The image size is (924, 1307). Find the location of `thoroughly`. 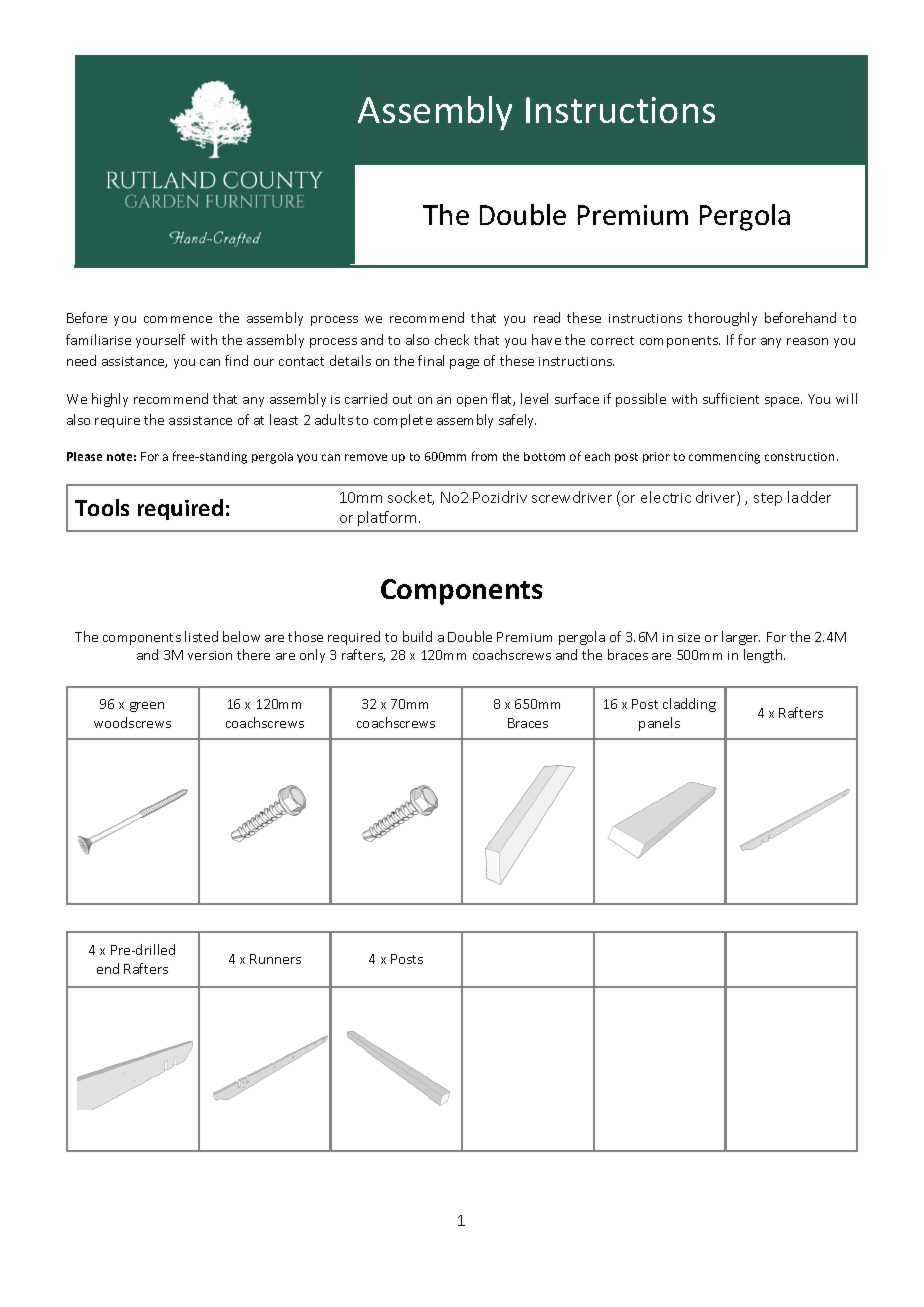

thoroughly is located at coordinates (722, 319).
